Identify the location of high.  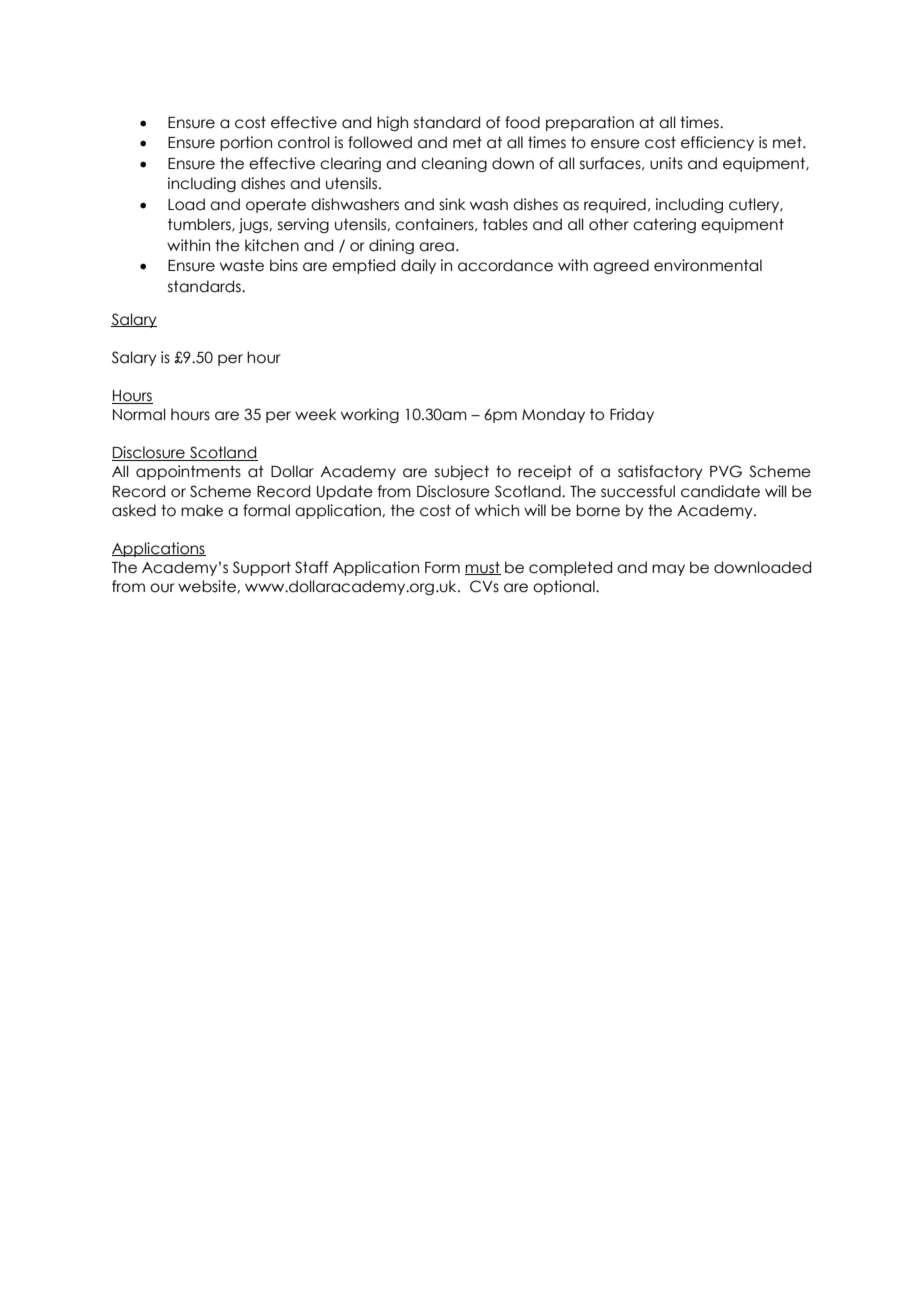
(392, 123).
